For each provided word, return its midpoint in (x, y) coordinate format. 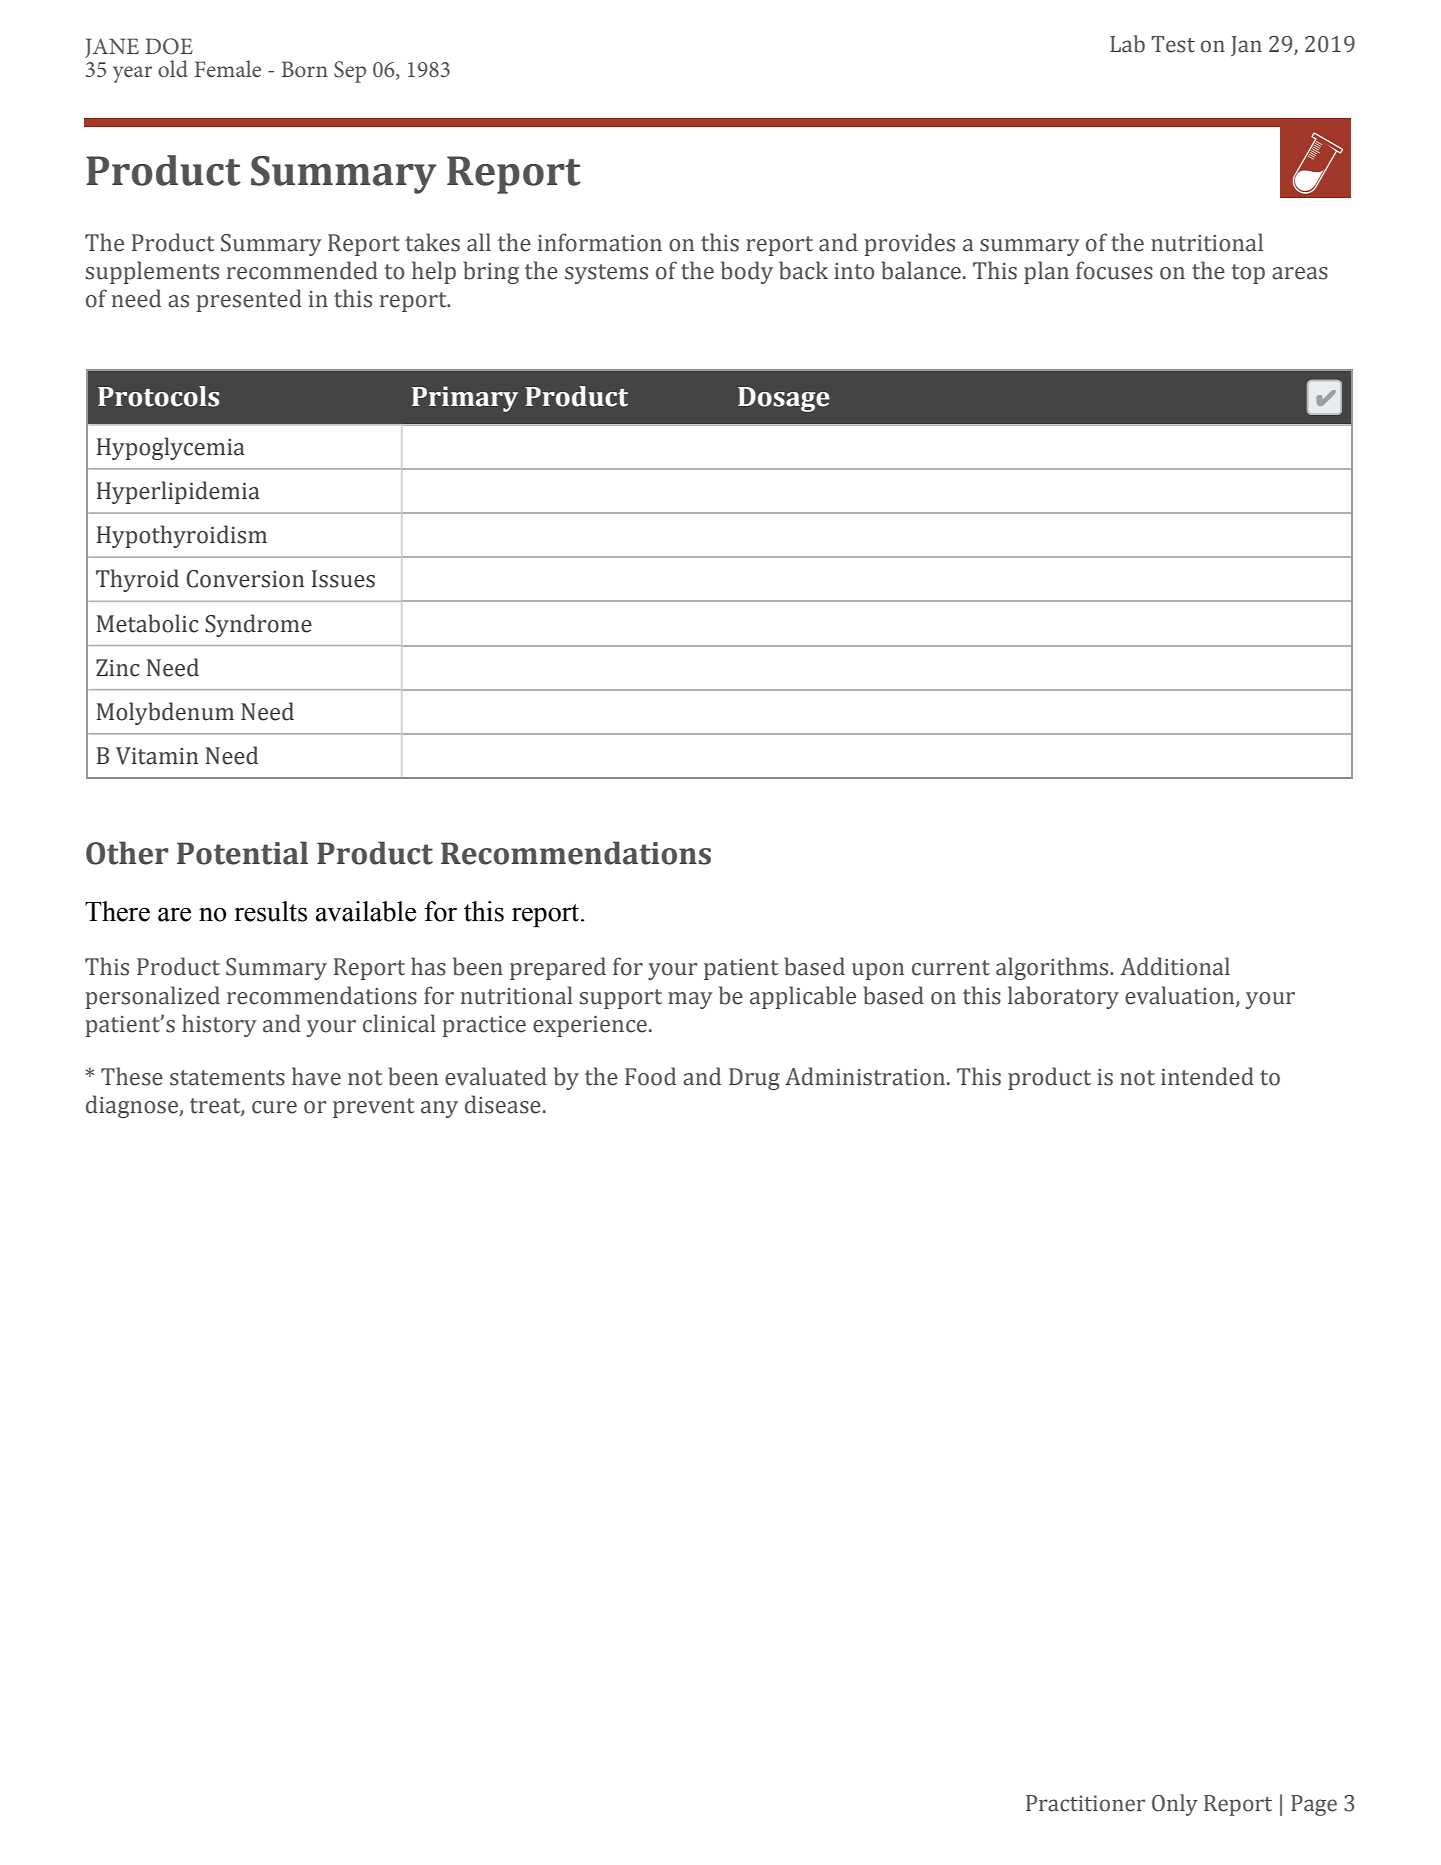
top (1248, 274)
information (600, 242)
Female (227, 68)
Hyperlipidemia (178, 492)
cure (274, 1107)
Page (1314, 1805)
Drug (754, 1079)
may (690, 1000)
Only (1175, 1805)
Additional (1175, 966)
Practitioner (1085, 1803)
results (270, 911)
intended (1207, 1076)
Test (1173, 44)
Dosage (784, 399)
